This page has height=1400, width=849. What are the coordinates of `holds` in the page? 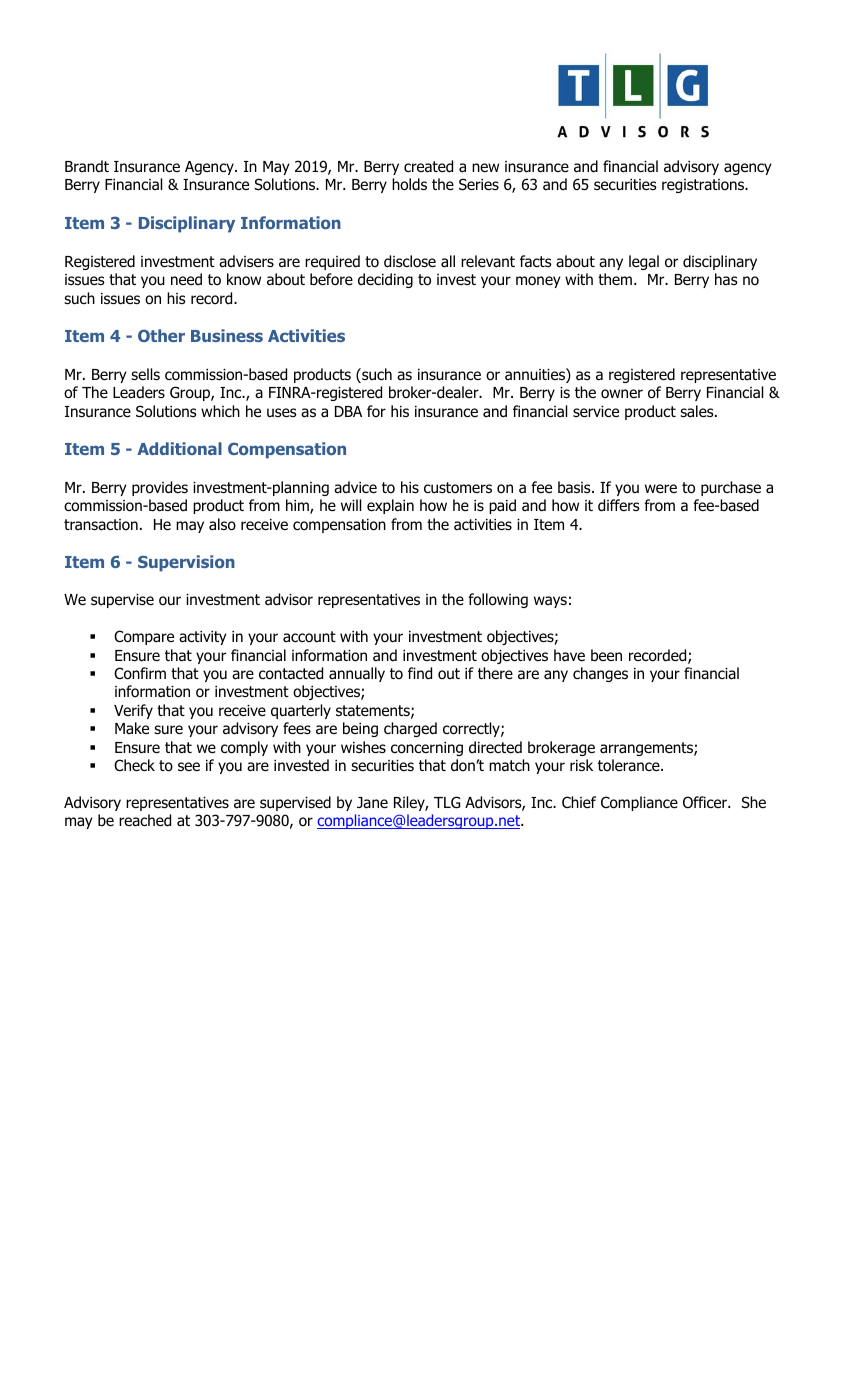 It's located at (409, 184).
